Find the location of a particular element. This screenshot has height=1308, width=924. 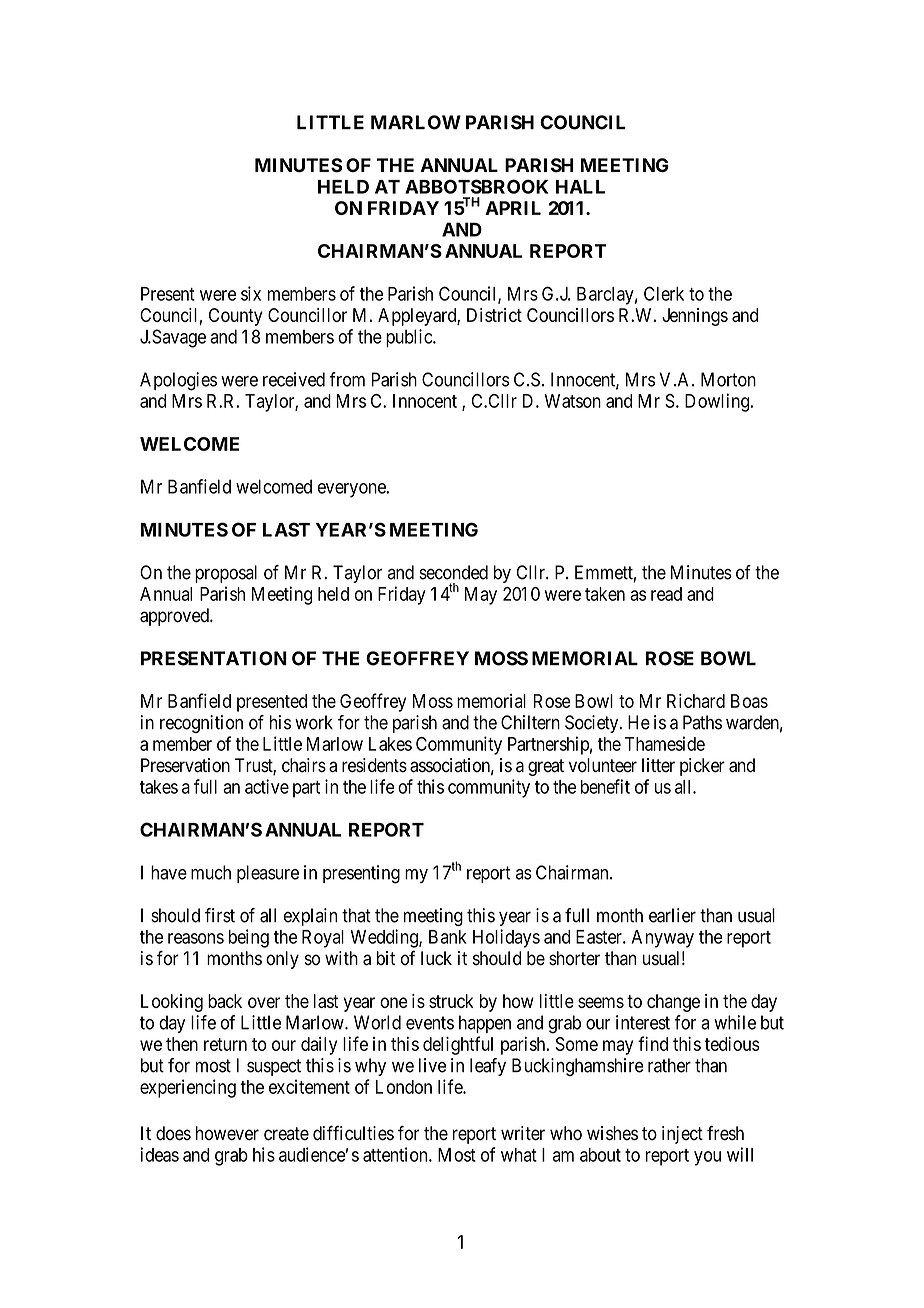

however is located at coordinates (227, 1133).
